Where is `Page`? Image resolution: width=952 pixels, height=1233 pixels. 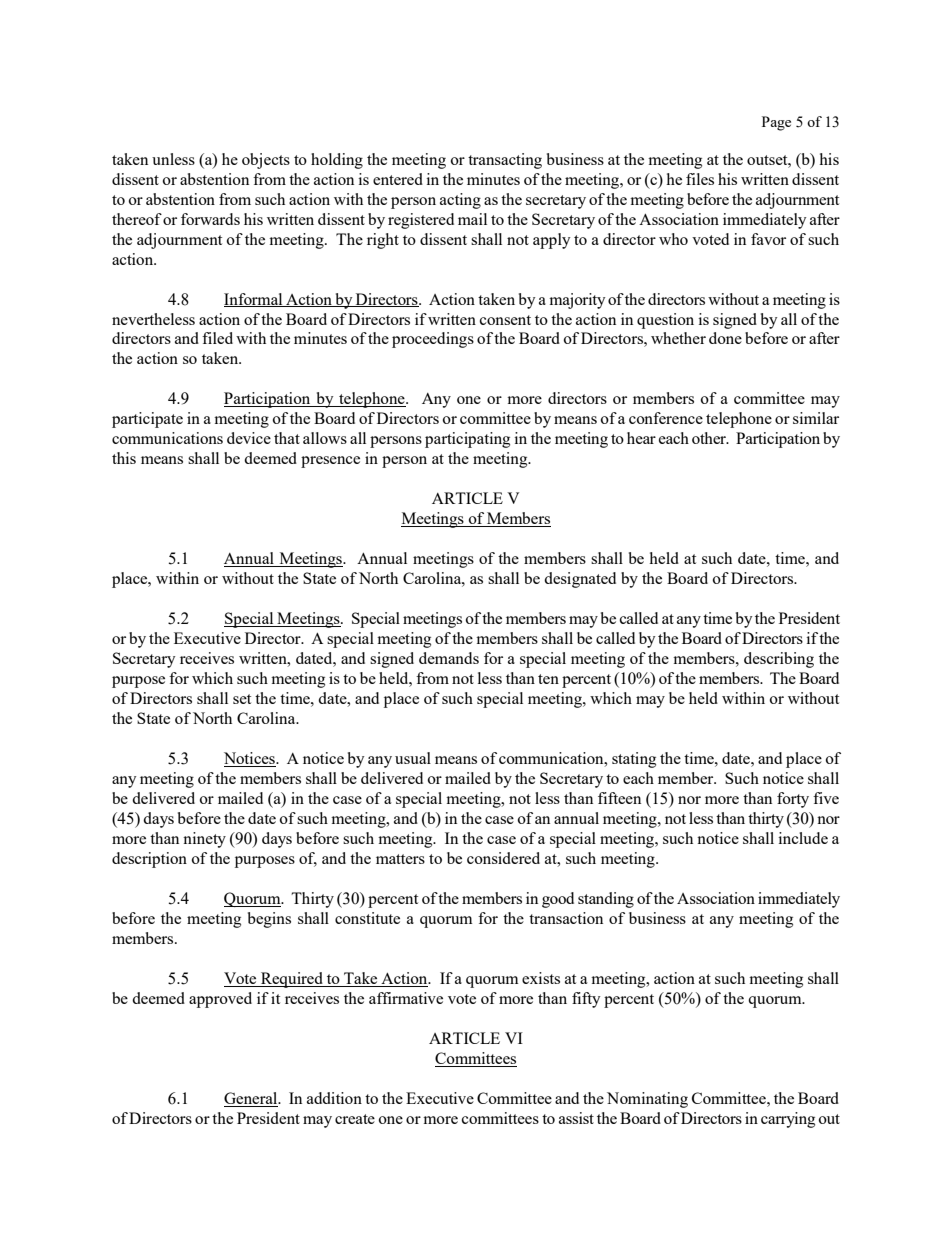 Page is located at coordinates (776, 123).
